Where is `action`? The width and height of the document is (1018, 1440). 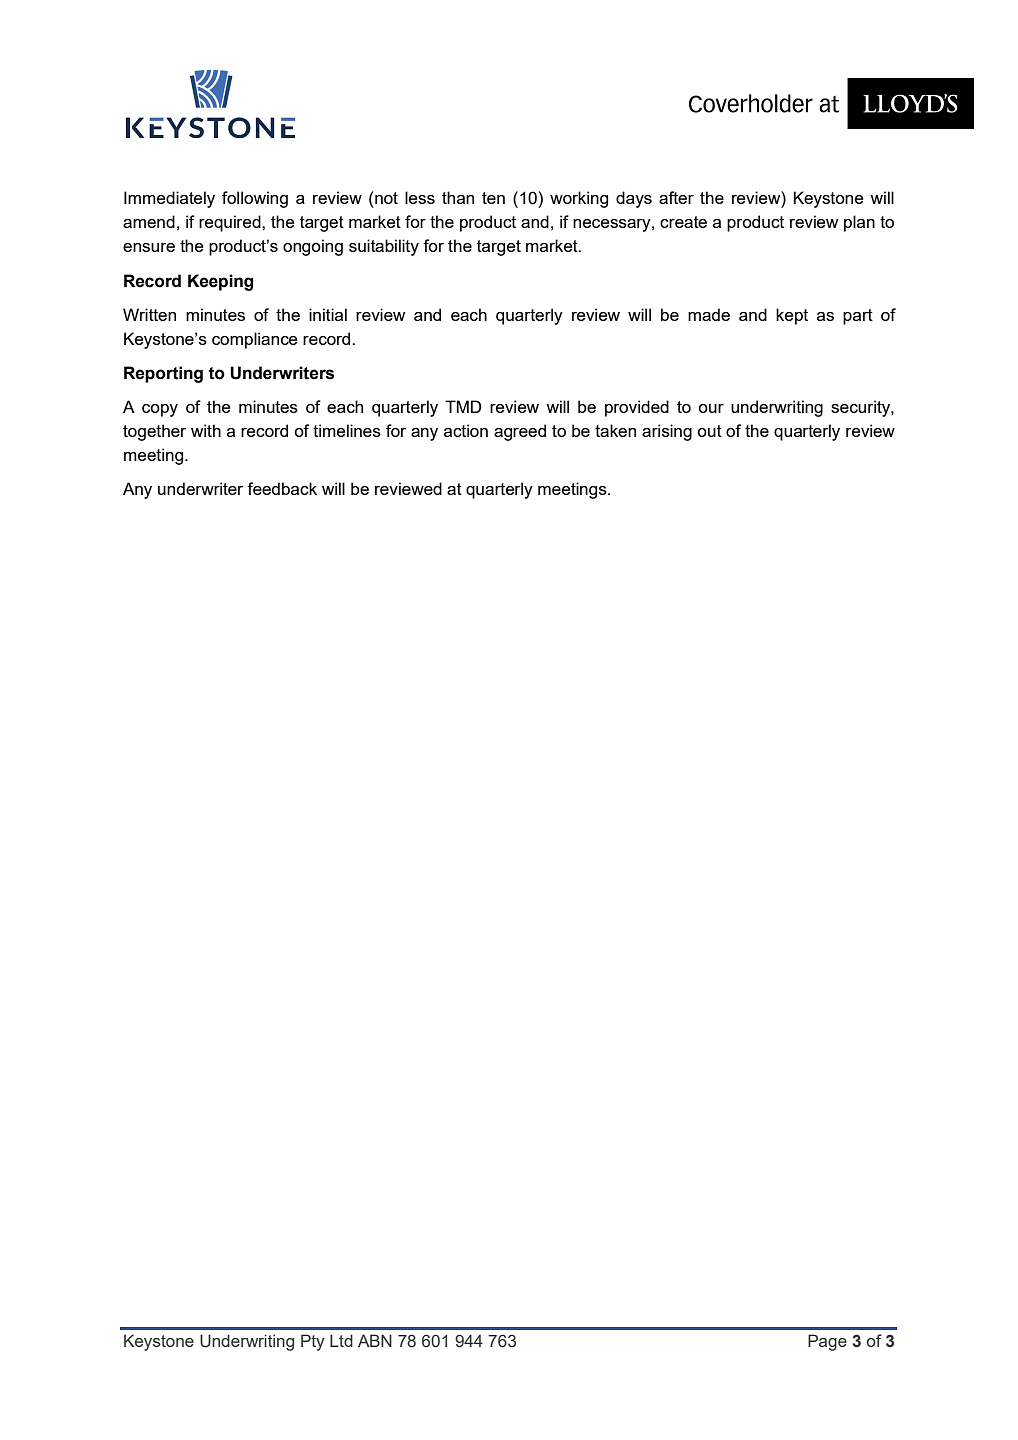
action is located at coordinates (466, 430).
